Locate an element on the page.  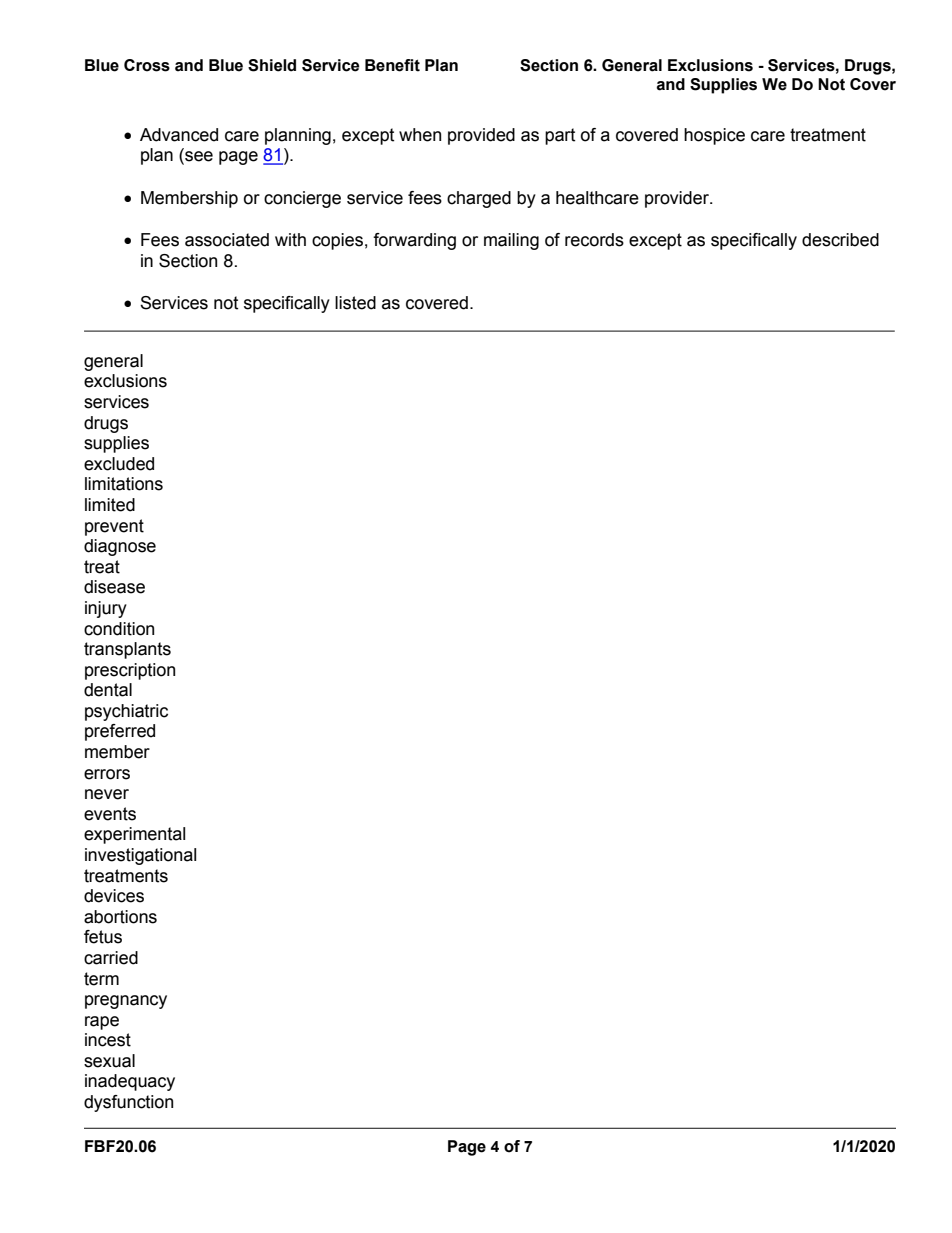
diagnose is located at coordinates (120, 547).
